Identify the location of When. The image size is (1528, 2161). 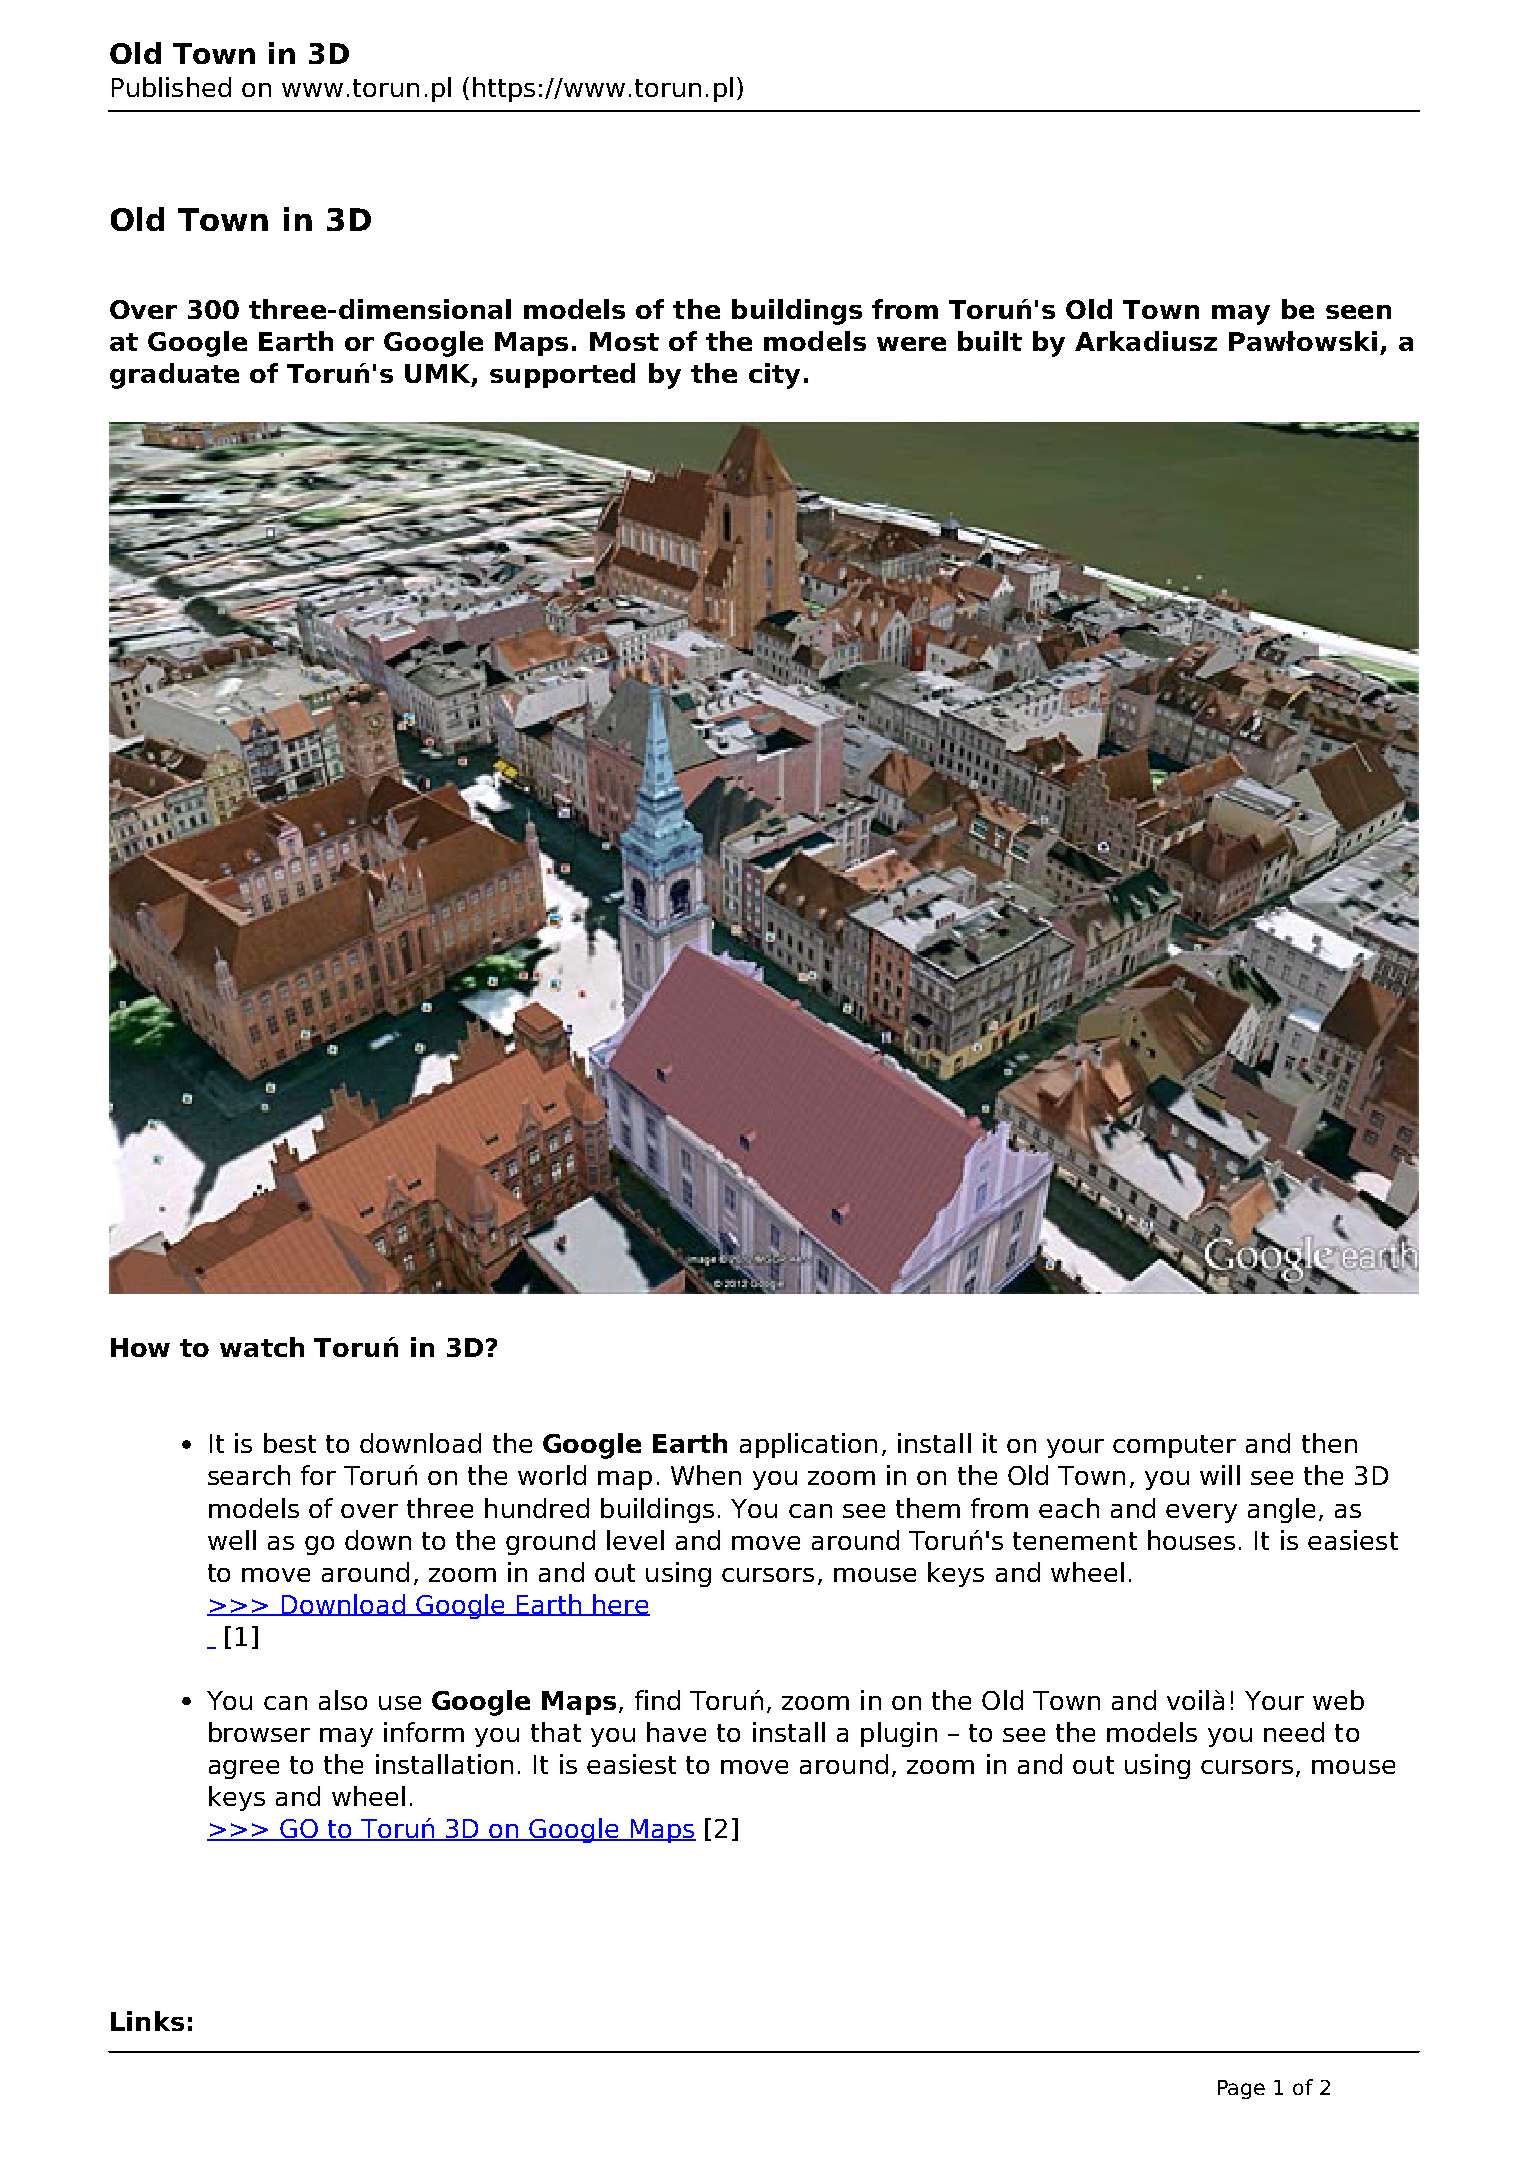
(706, 1475).
